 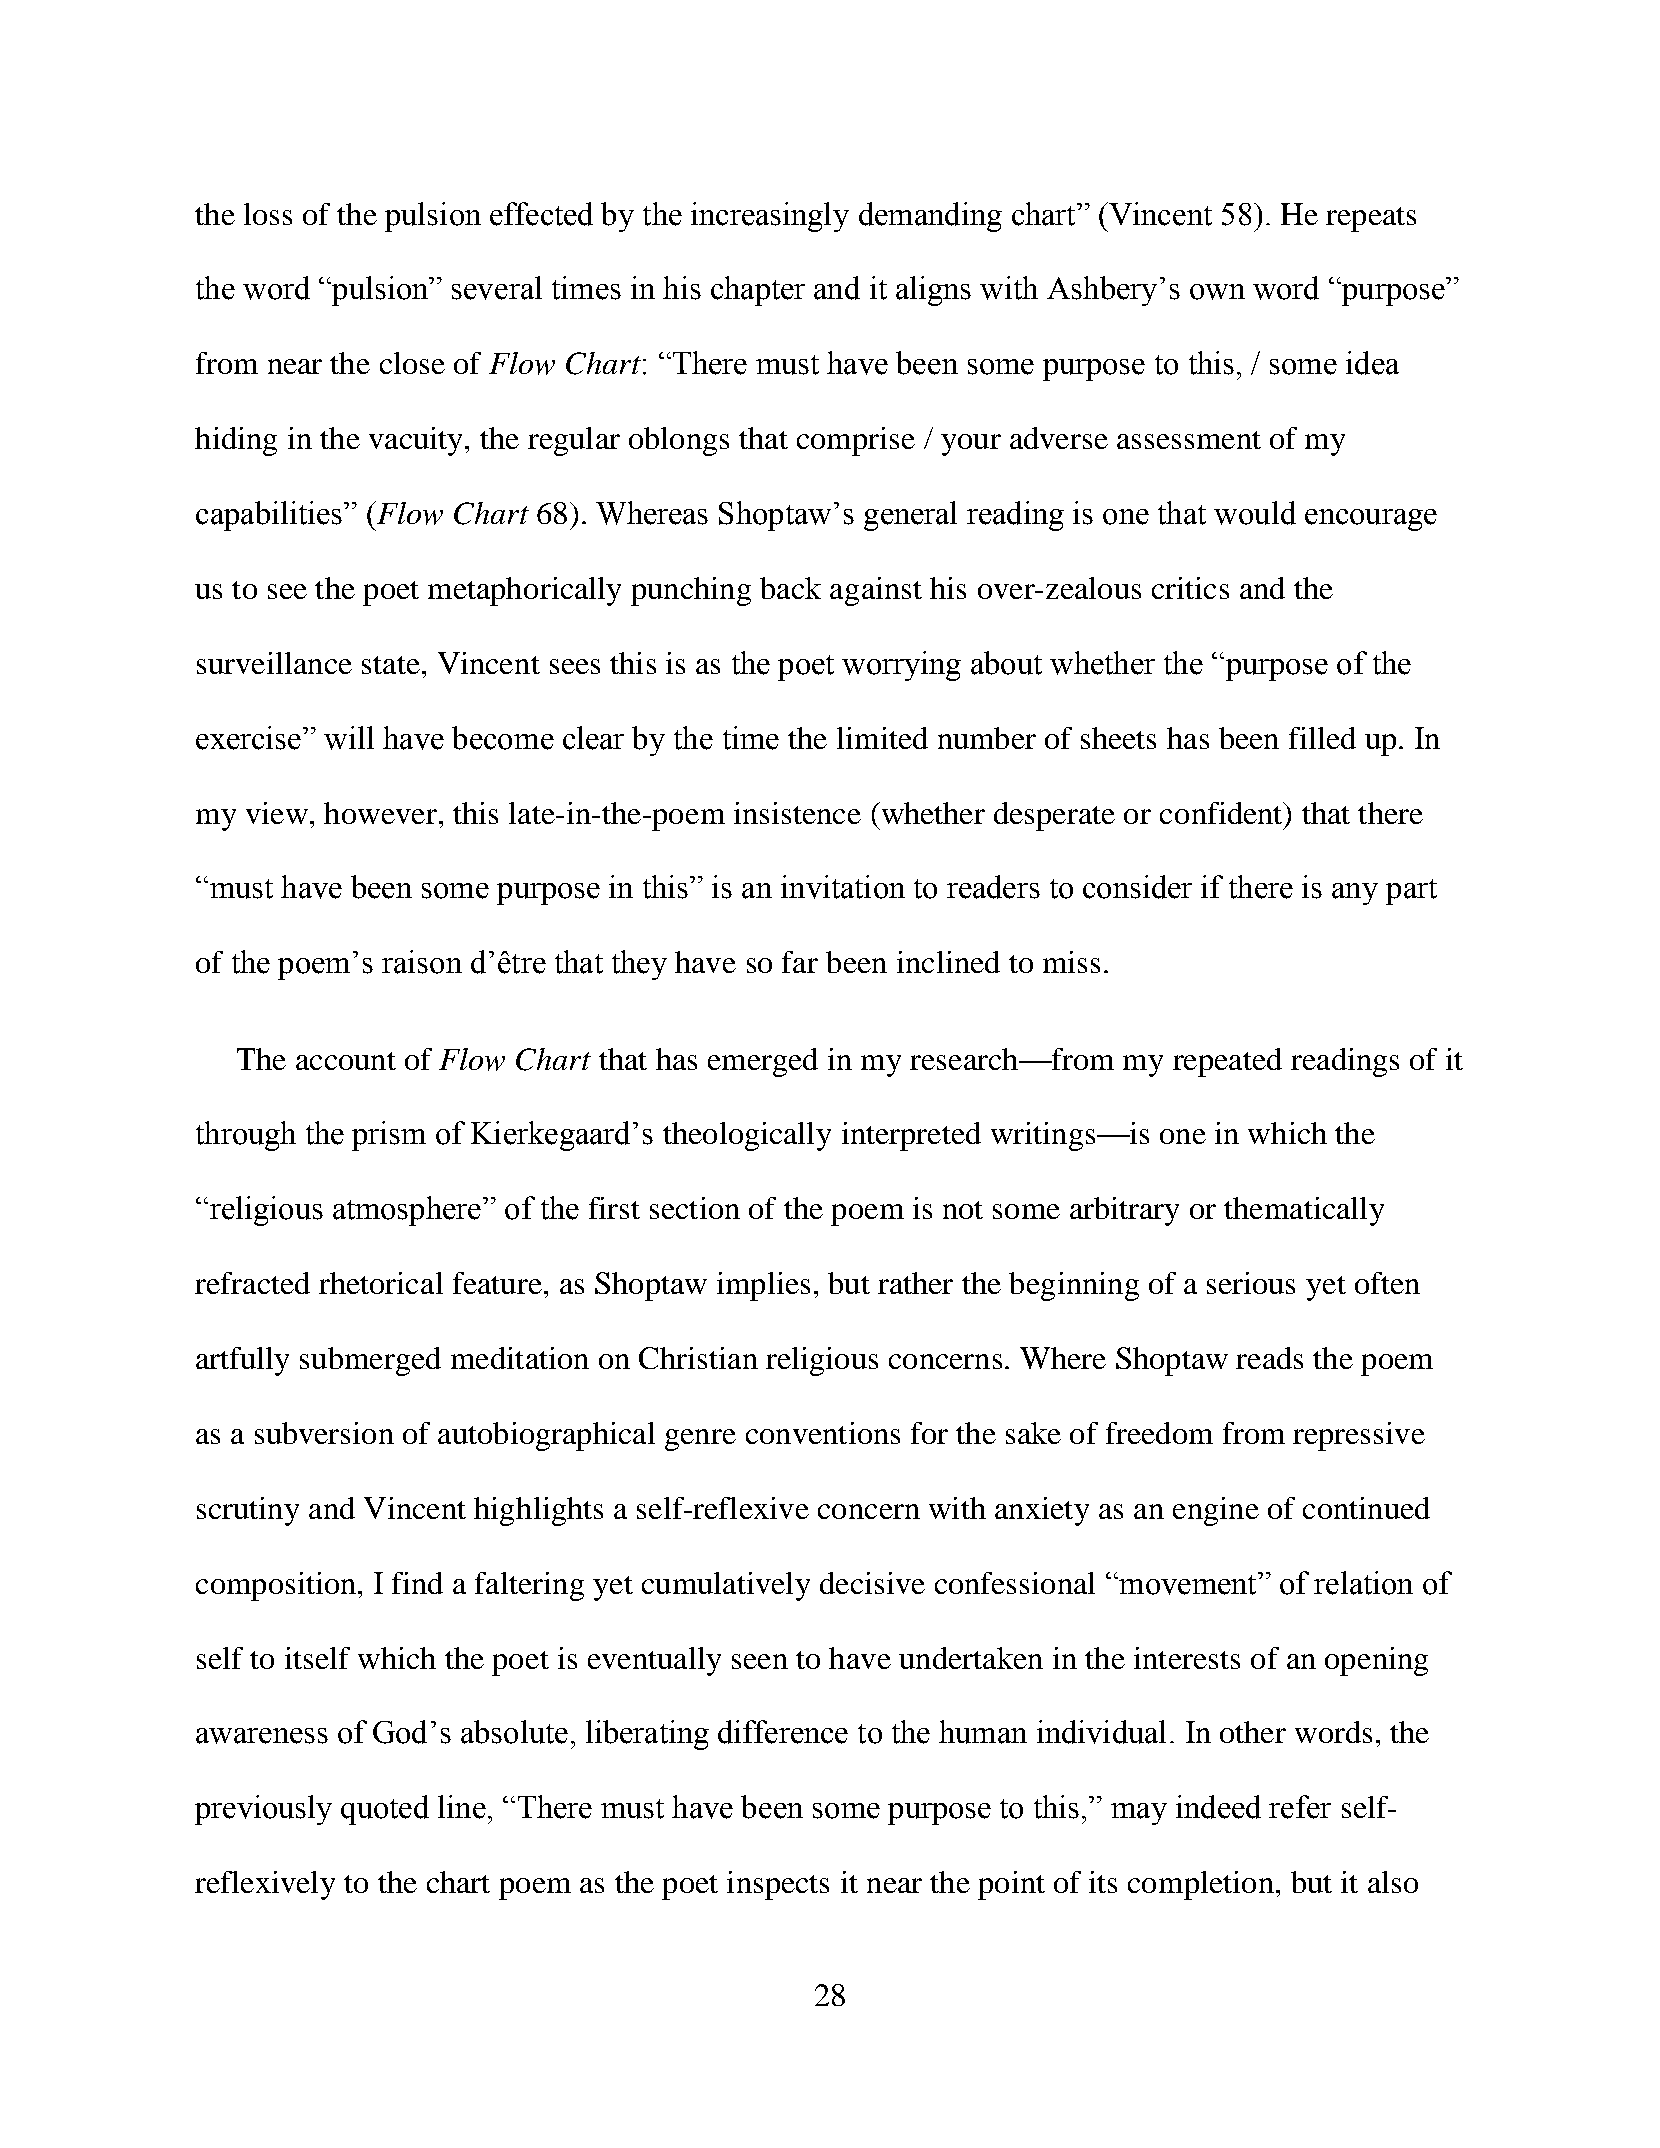 I want to click on any, so click(x=1355, y=894).
